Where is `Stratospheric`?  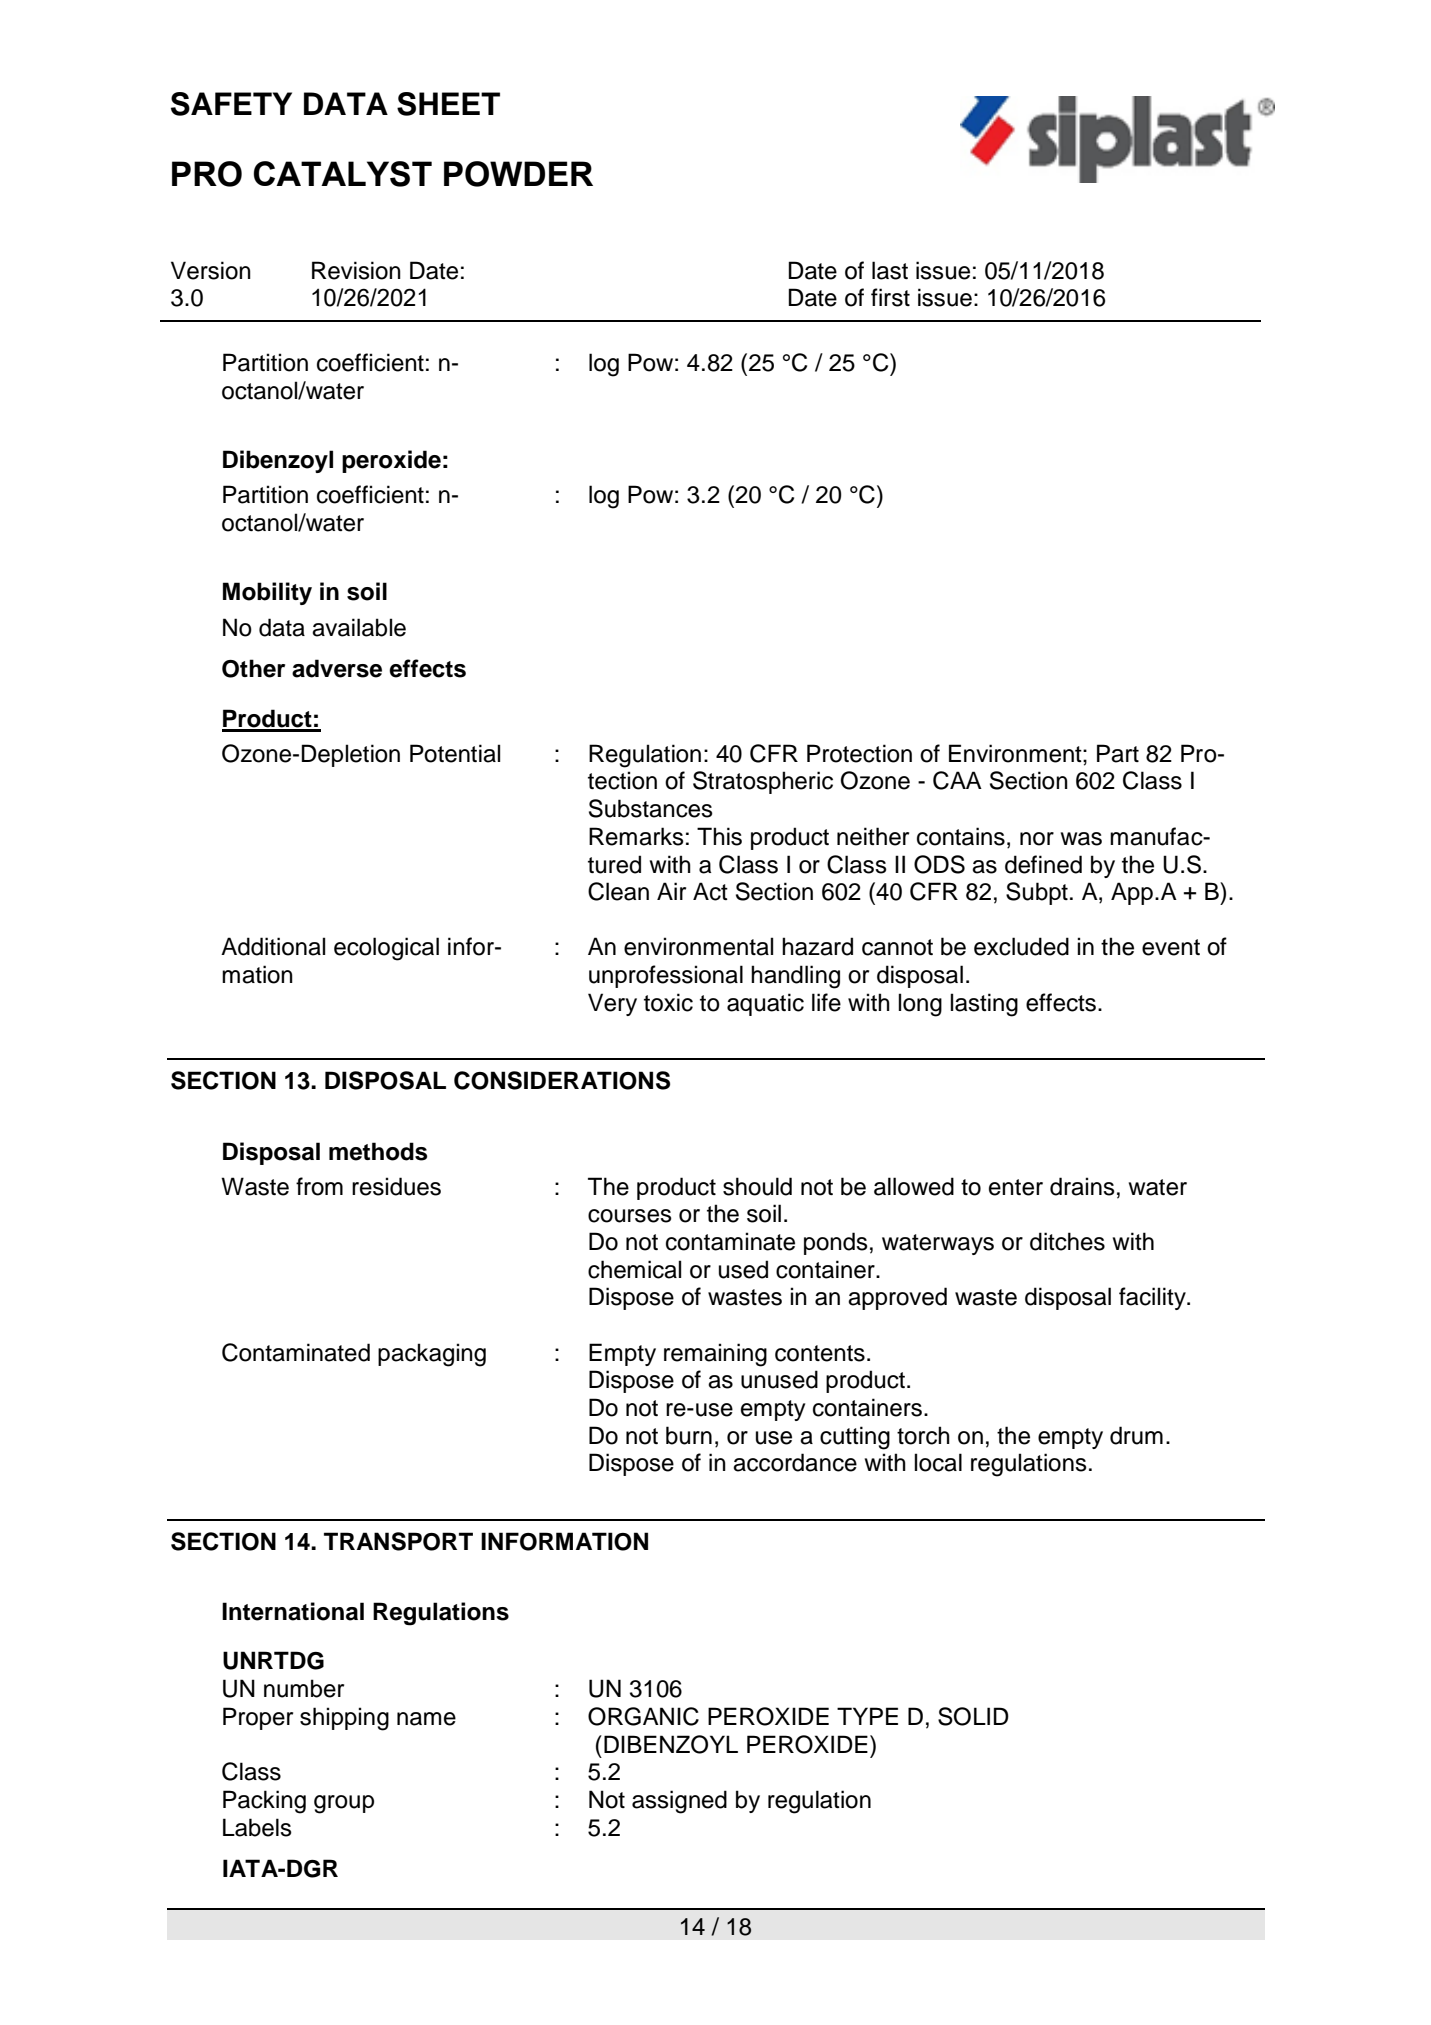
Stratospheric is located at coordinates (763, 782).
